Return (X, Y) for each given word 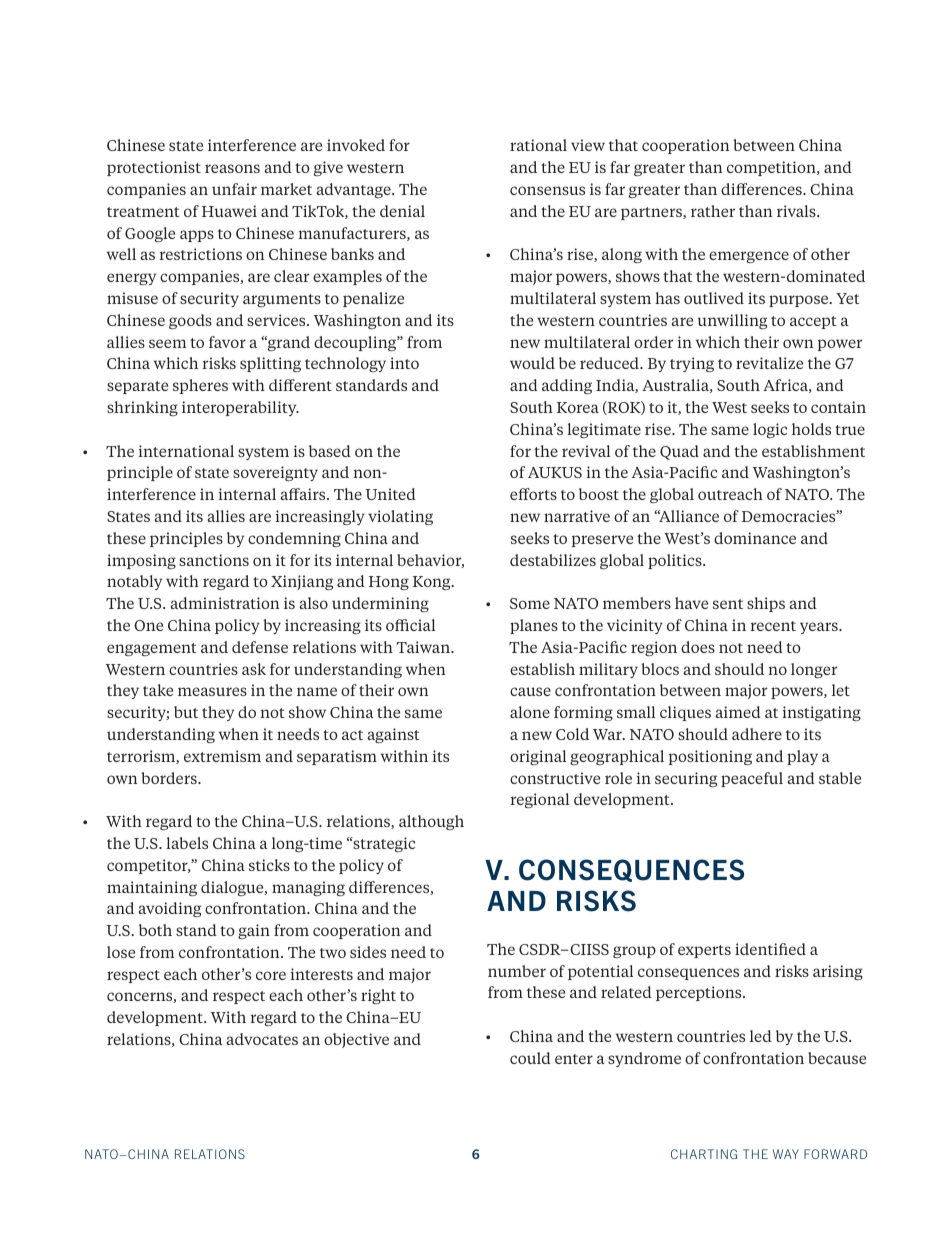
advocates (262, 1039)
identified (770, 949)
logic (770, 430)
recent (773, 626)
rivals (797, 211)
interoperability (240, 408)
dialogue (233, 888)
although (431, 822)
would (532, 363)
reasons (232, 168)
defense (260, 647)
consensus (547, 190)
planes (534, 626)
